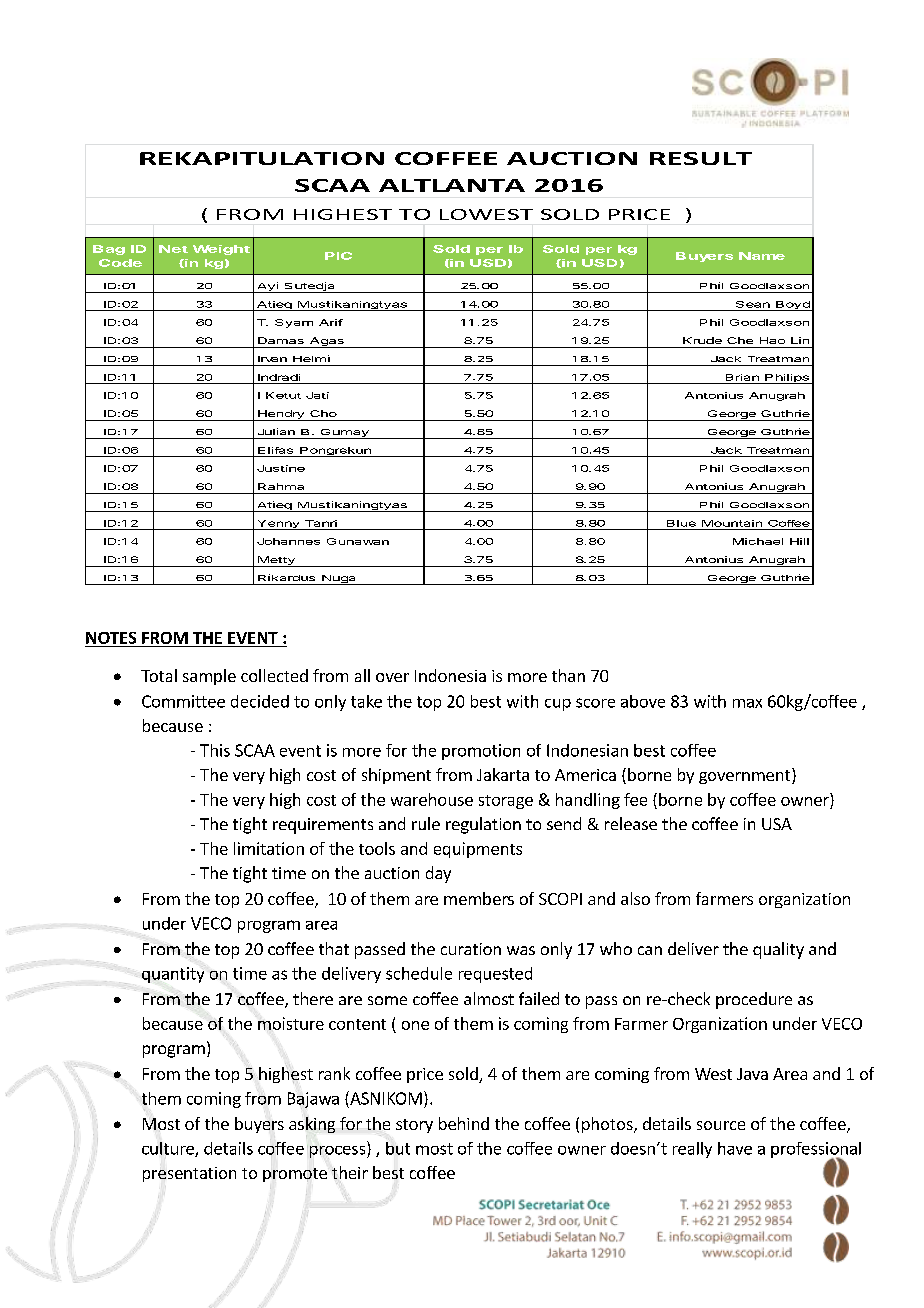  Describe the element at coordinates (169, 1149) in the screenshot. I see `culture` at that location.
